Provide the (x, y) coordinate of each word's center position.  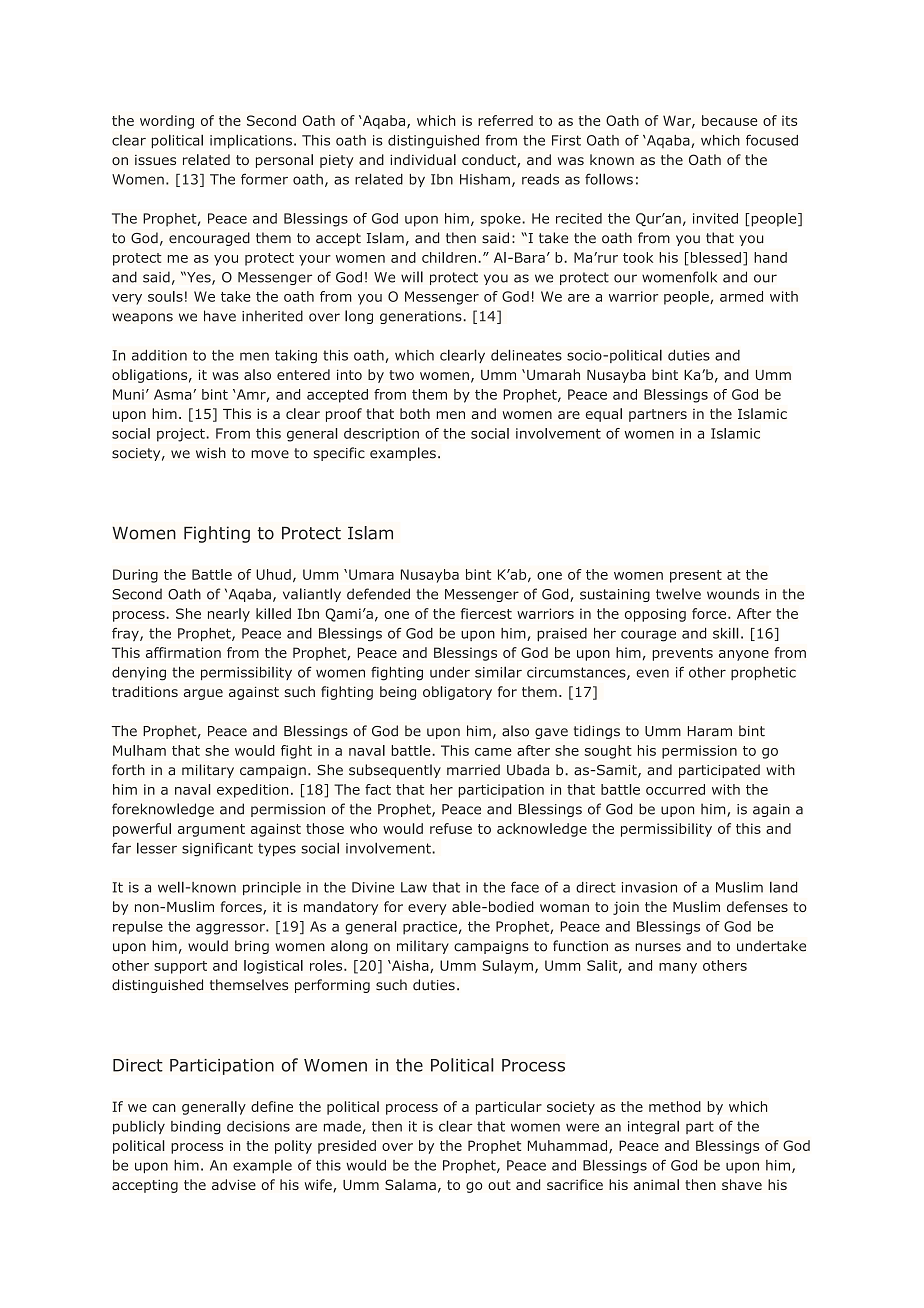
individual (423, 159)
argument (211, 830)
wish (211, 453)
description (381, 435)
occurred (675, 789)
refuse (451, 828)
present (696, 576)
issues (155, 160)
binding (196, 1128)
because (730, 120)
